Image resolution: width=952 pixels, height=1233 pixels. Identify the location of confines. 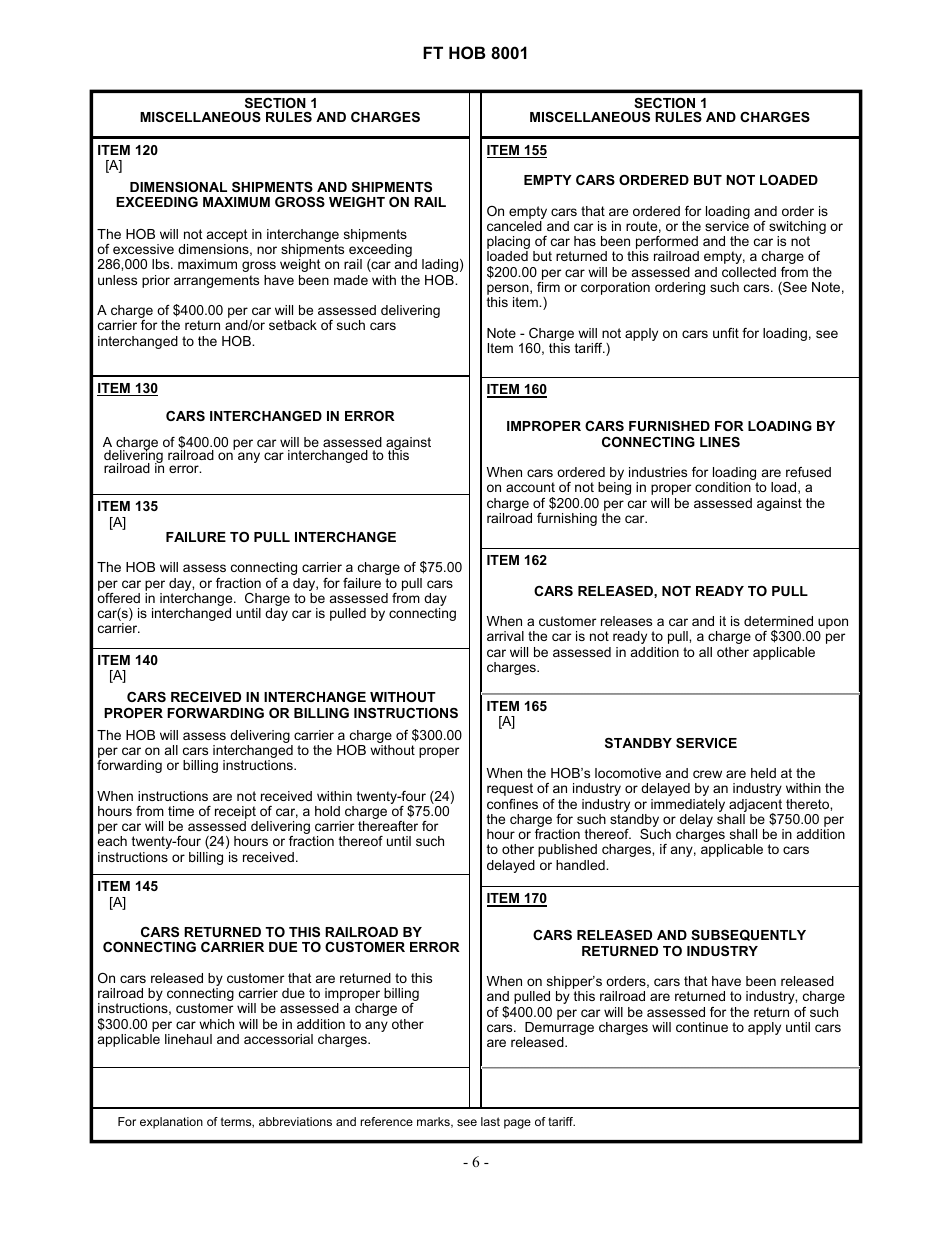
(512, 804).
